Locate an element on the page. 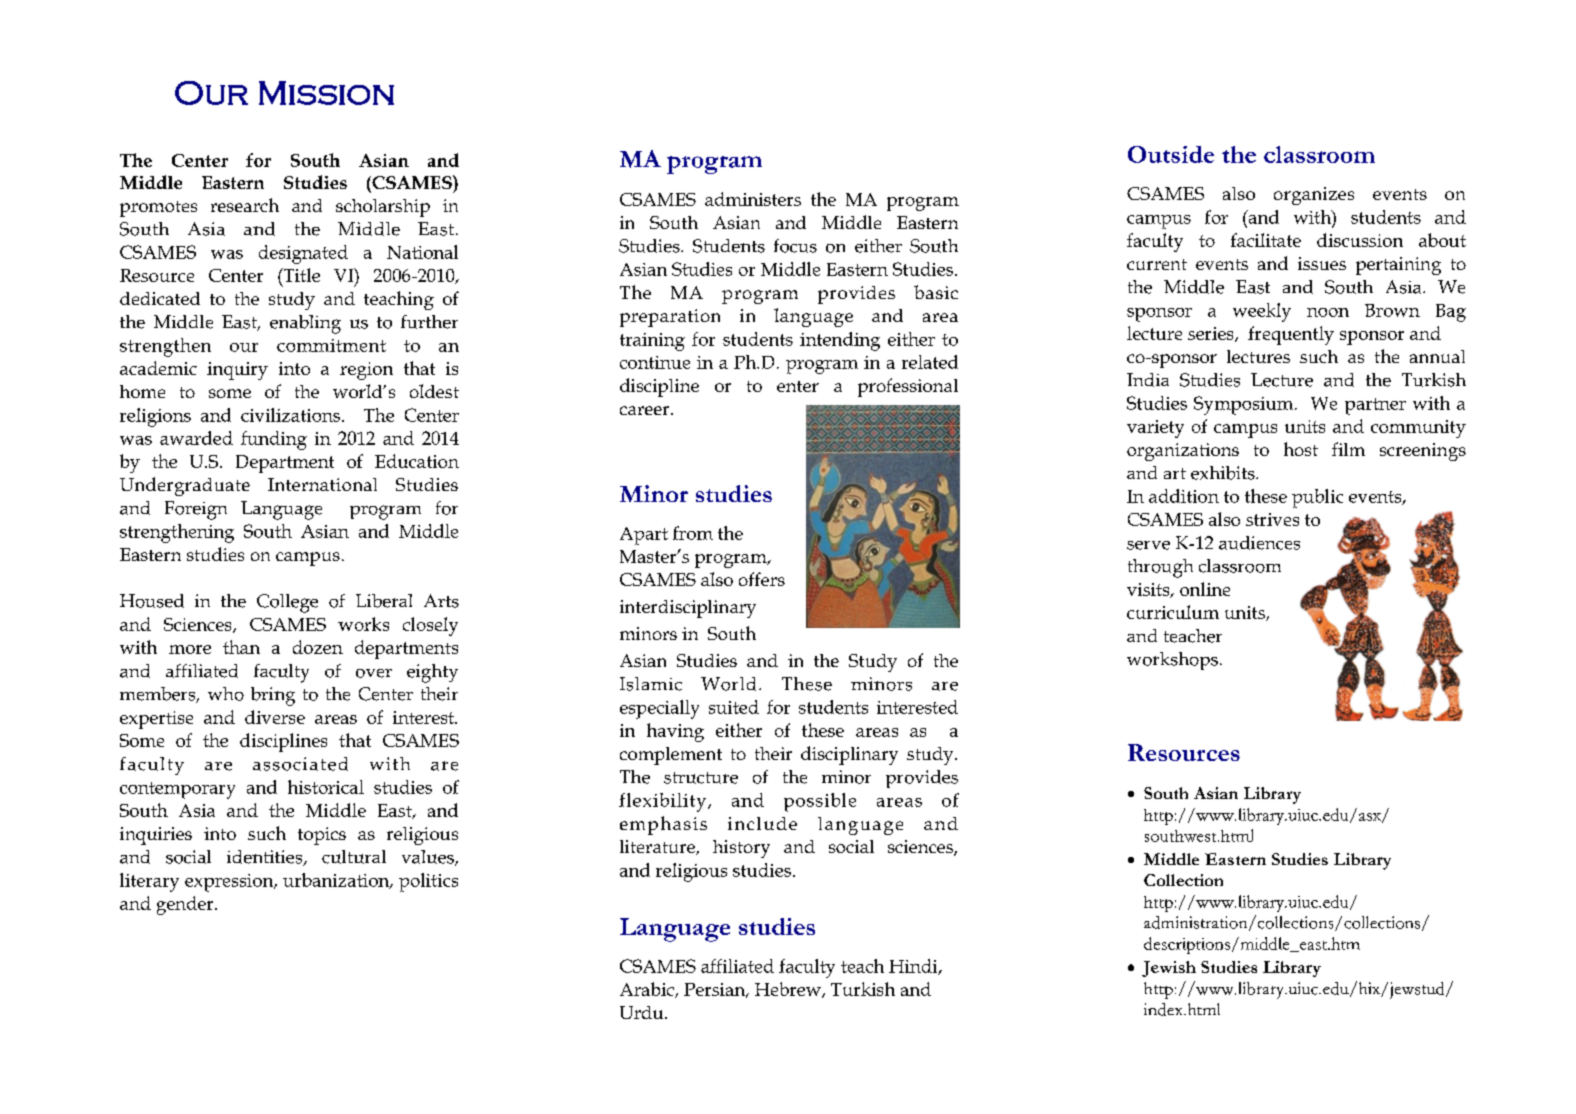 Image resolution: width=1576 pixels, height=1114 pixels. Hebrew is located at coordinates (789, 990).
